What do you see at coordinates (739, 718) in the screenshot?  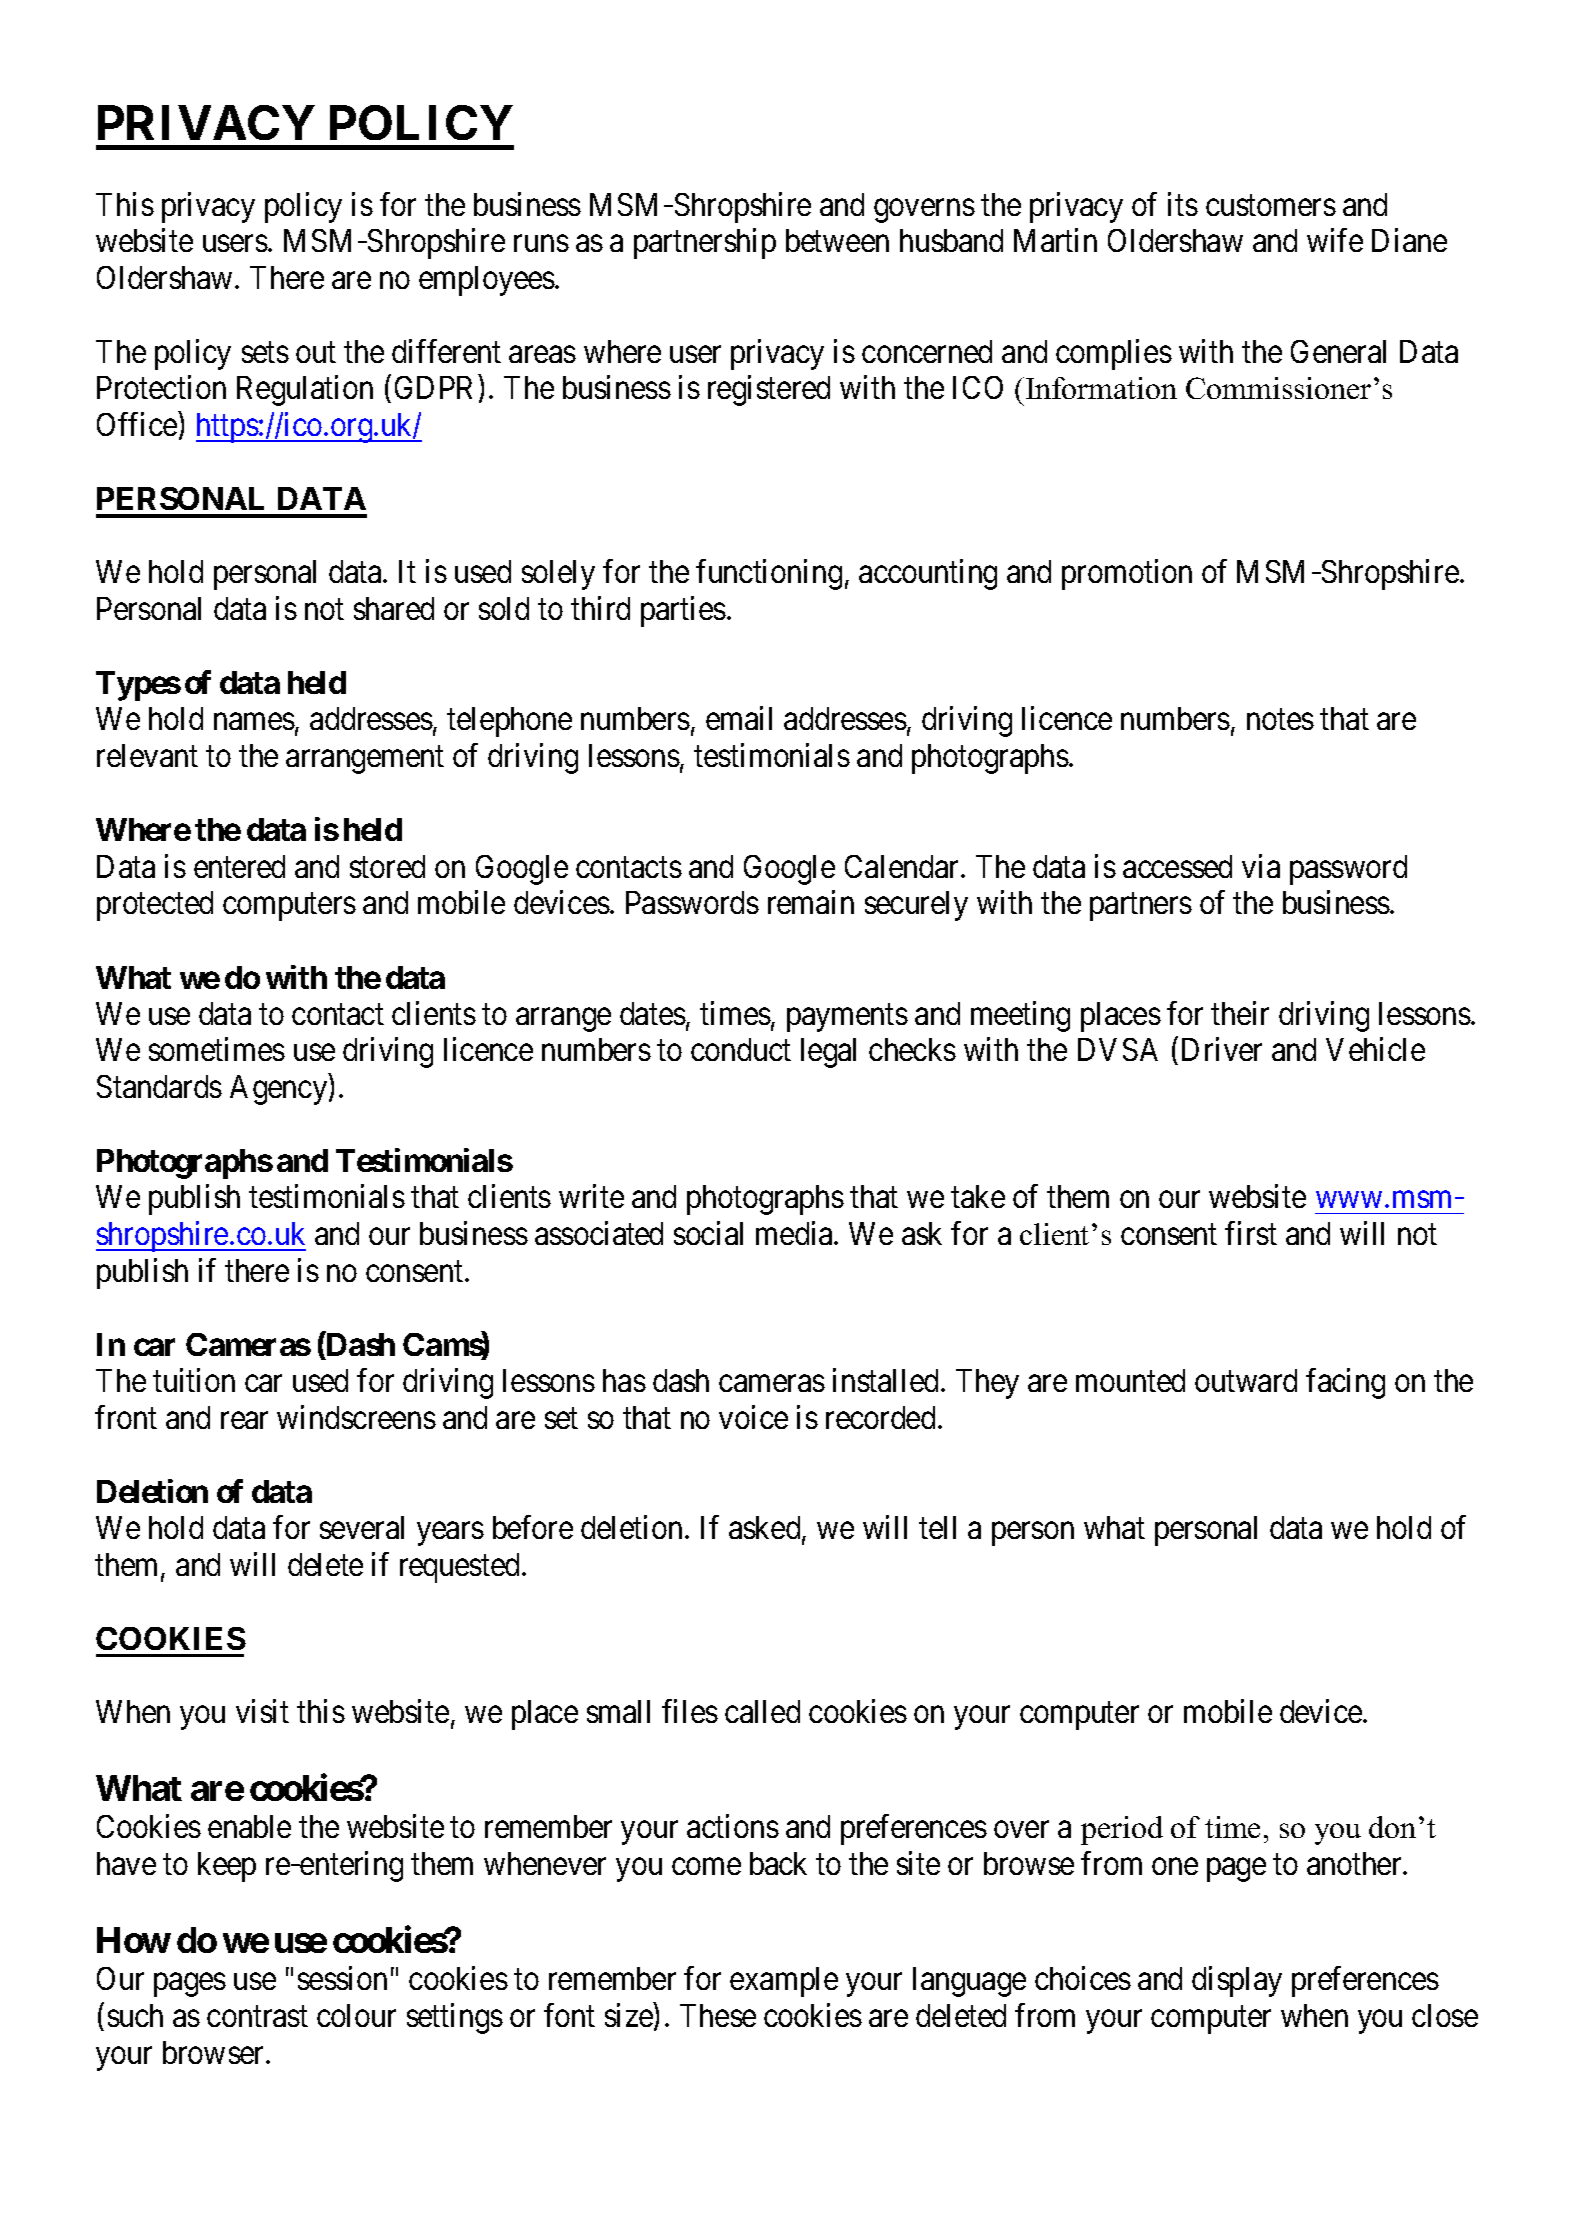 I see `email` at bounding box center [739, 718].
